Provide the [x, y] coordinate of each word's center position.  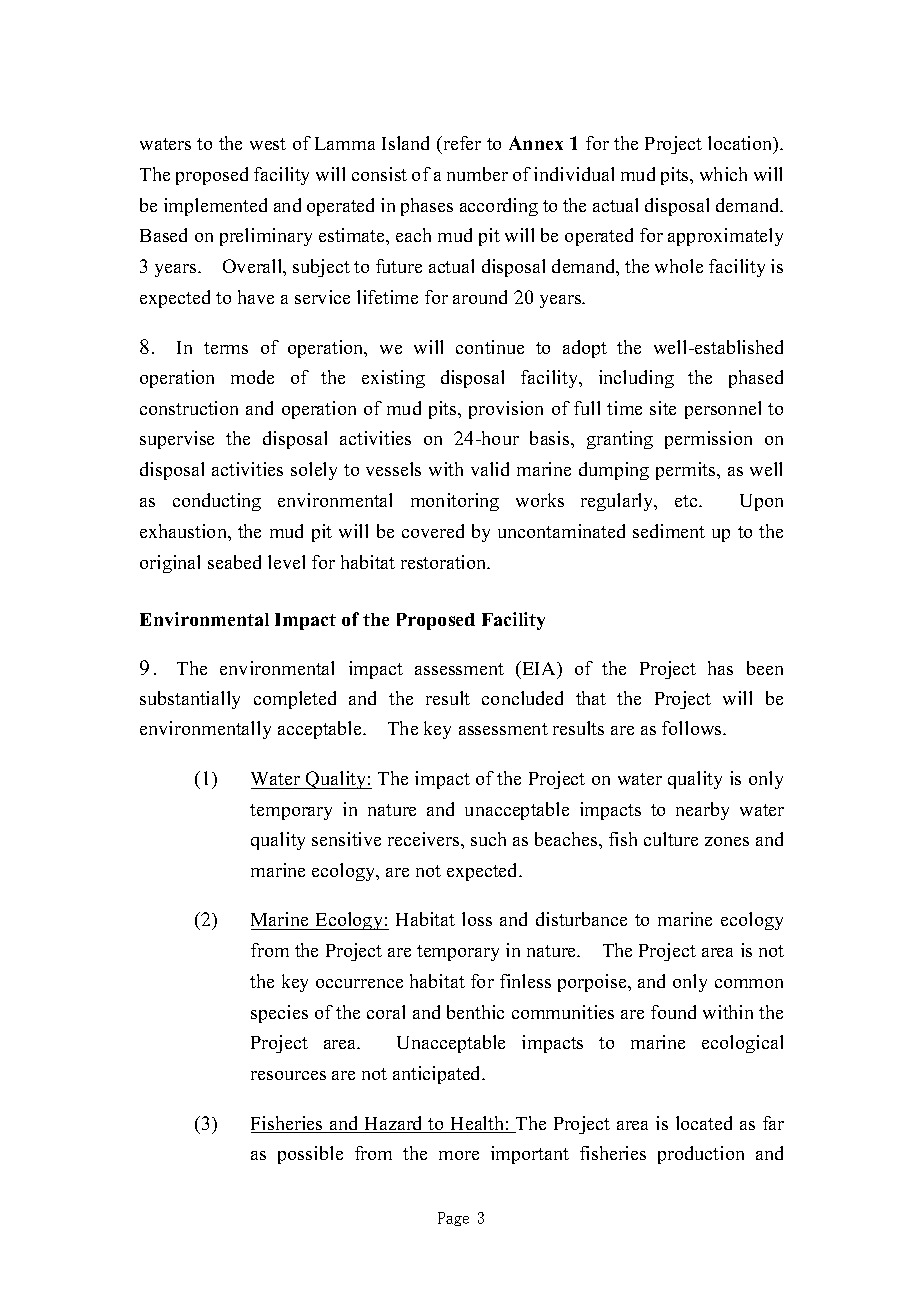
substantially [190, 700]
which [723, 174]
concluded [522, 698]
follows [693, 728]
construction [189, 408]
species [279, 1014]
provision [506, 410]
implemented [215, 207]
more [459, 1155]
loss [477, 919]
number [477, 174]
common [749, 983]
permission [708, 440]
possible [310, 1155]
